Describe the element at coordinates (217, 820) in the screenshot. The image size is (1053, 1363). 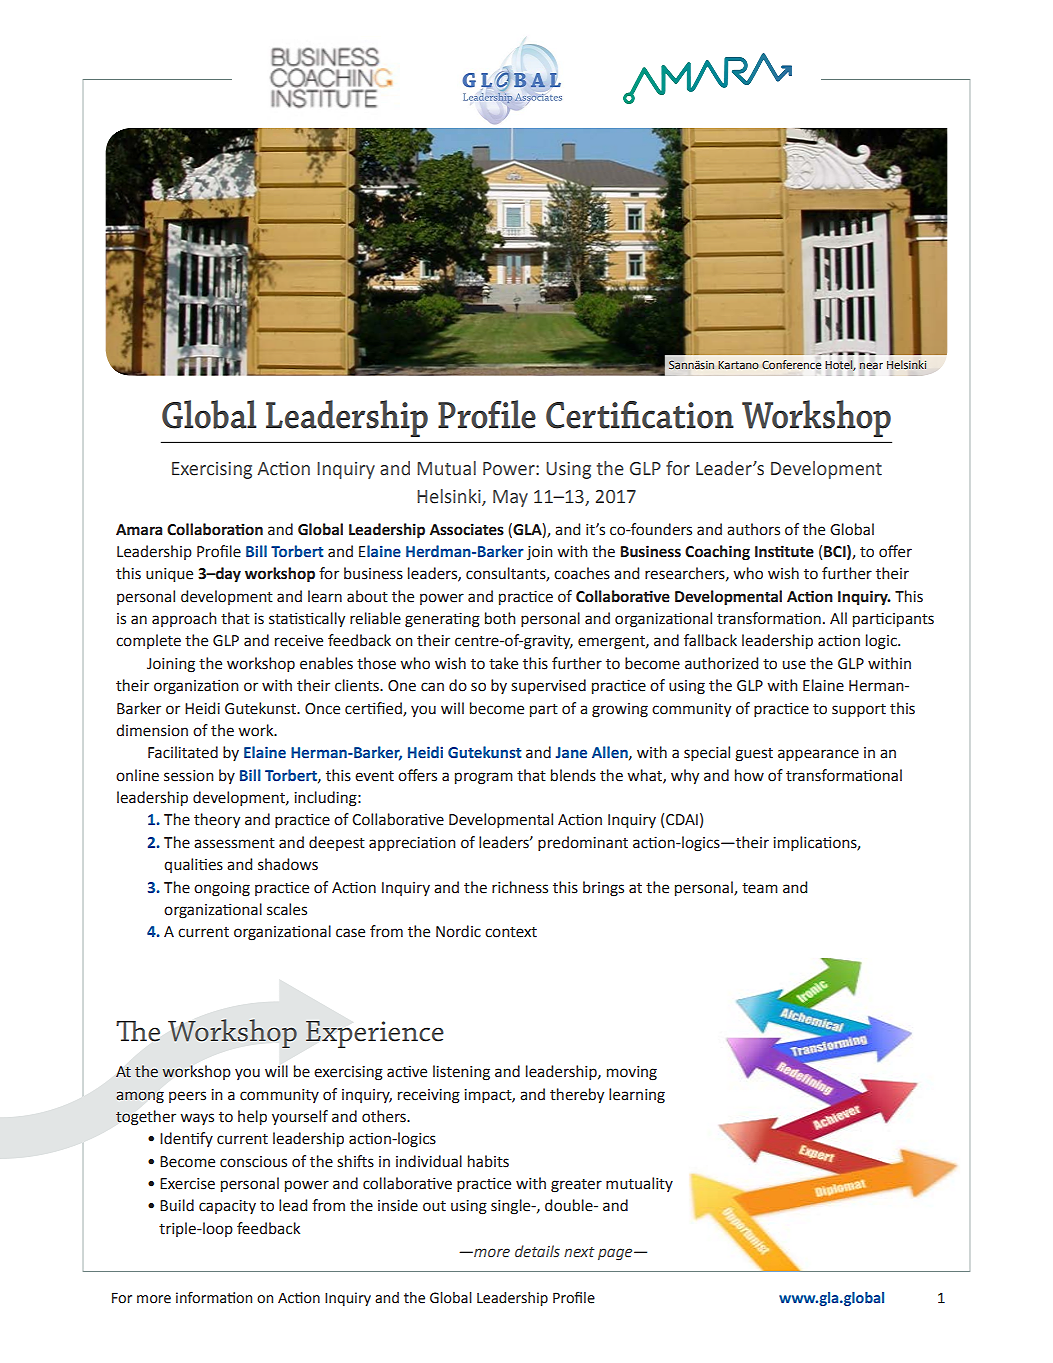
I see `theory` at that location.
